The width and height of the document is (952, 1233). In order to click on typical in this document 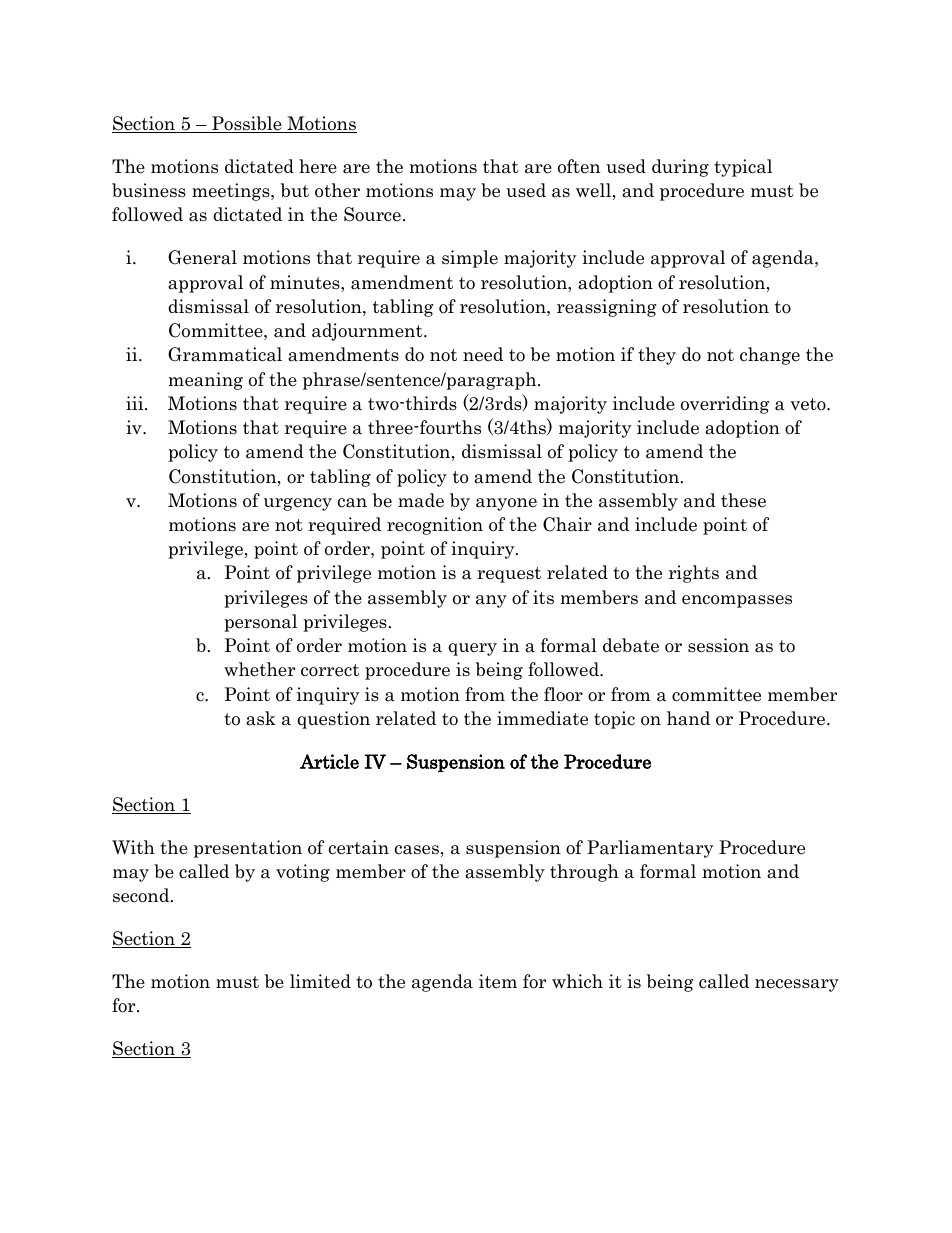, I will do `click(743, 168)`.
